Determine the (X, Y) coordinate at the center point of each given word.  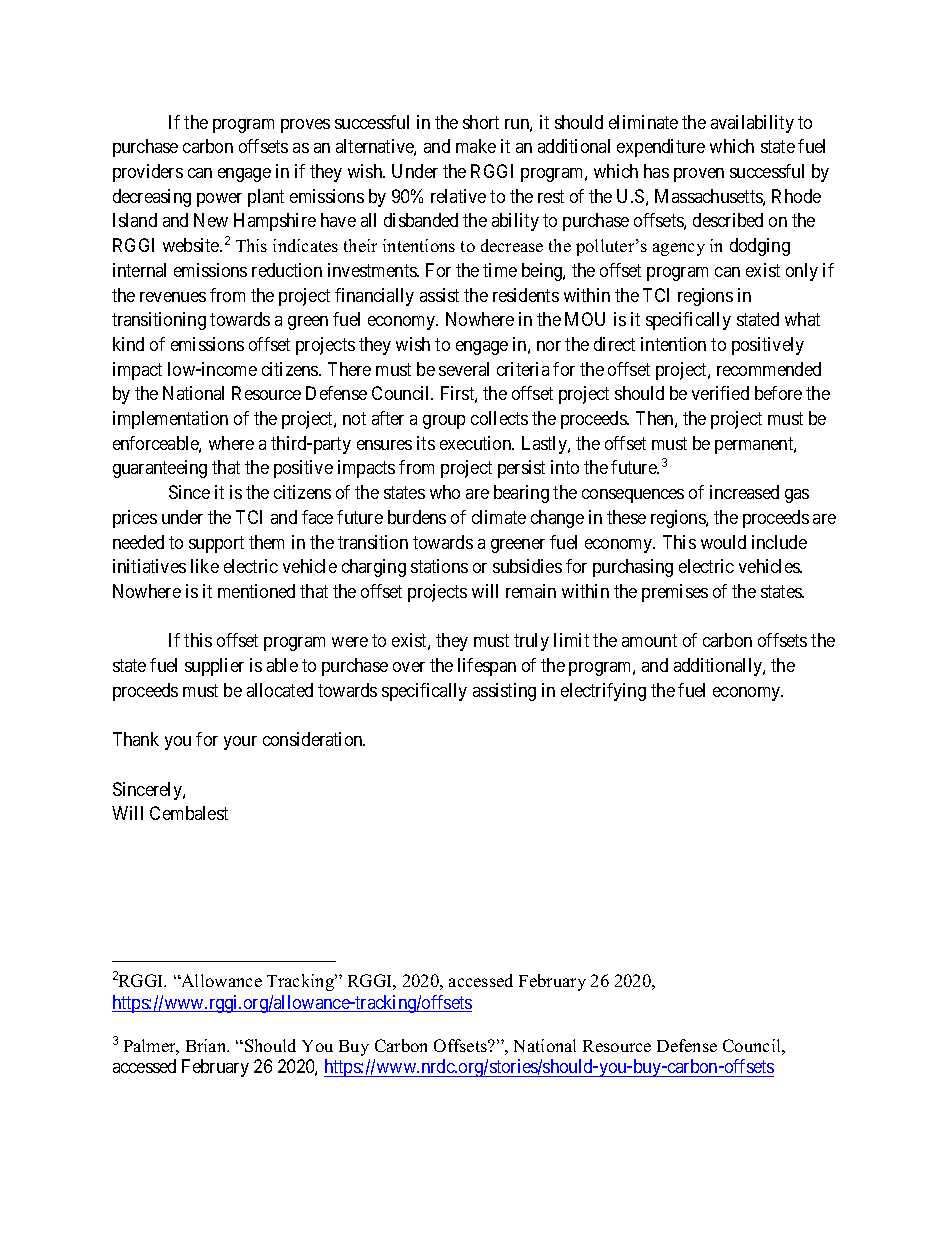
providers (148, 173)
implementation (170, 420)
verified (720, 393)
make (476, 146)
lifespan (487, 667)
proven (699, 175)
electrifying (603, 692)
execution (477, 443)
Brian (207, 1045)
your (240, 743)
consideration (314, 739)
